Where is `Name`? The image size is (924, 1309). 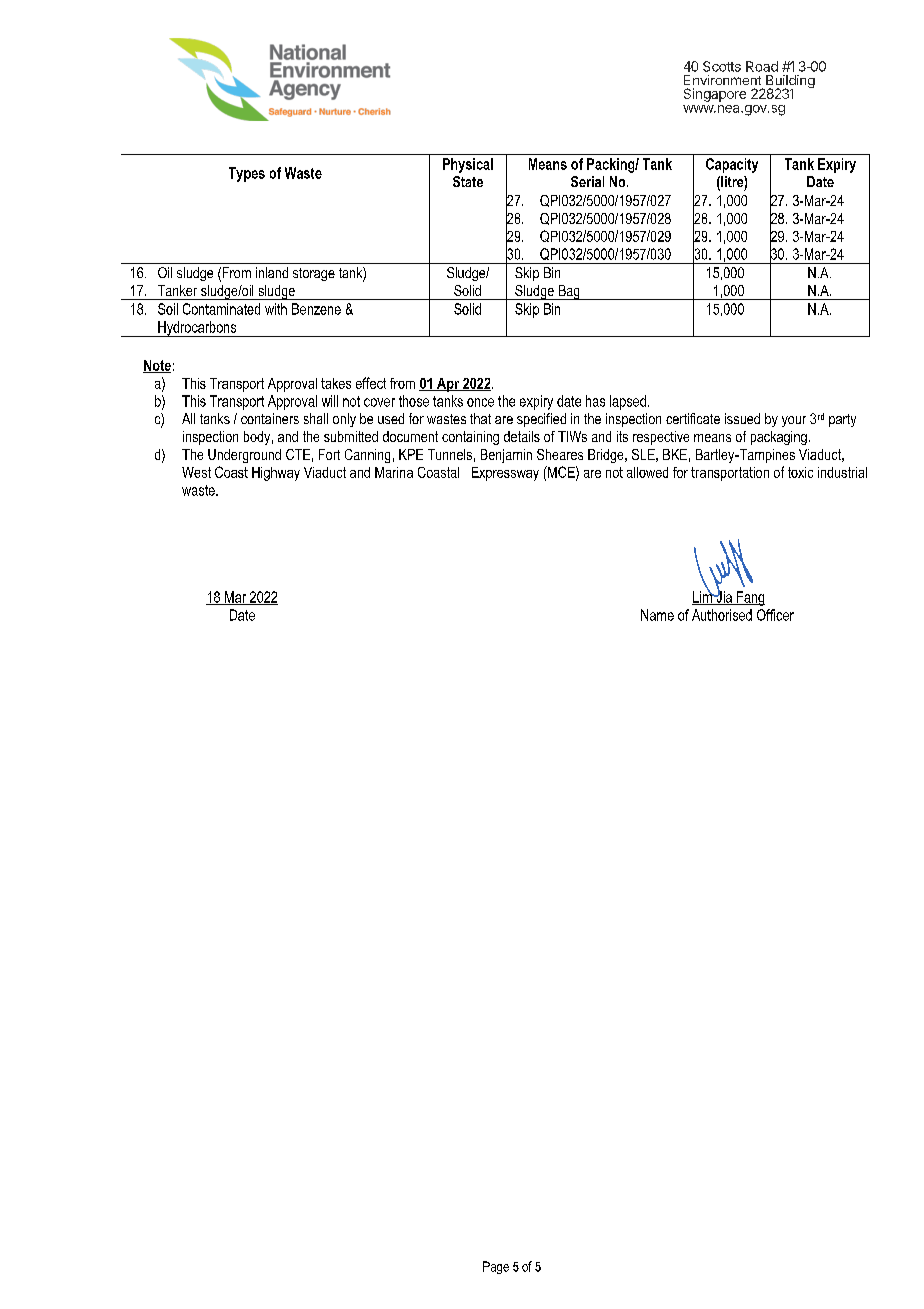
Name is located at coordinates (657, 615).
